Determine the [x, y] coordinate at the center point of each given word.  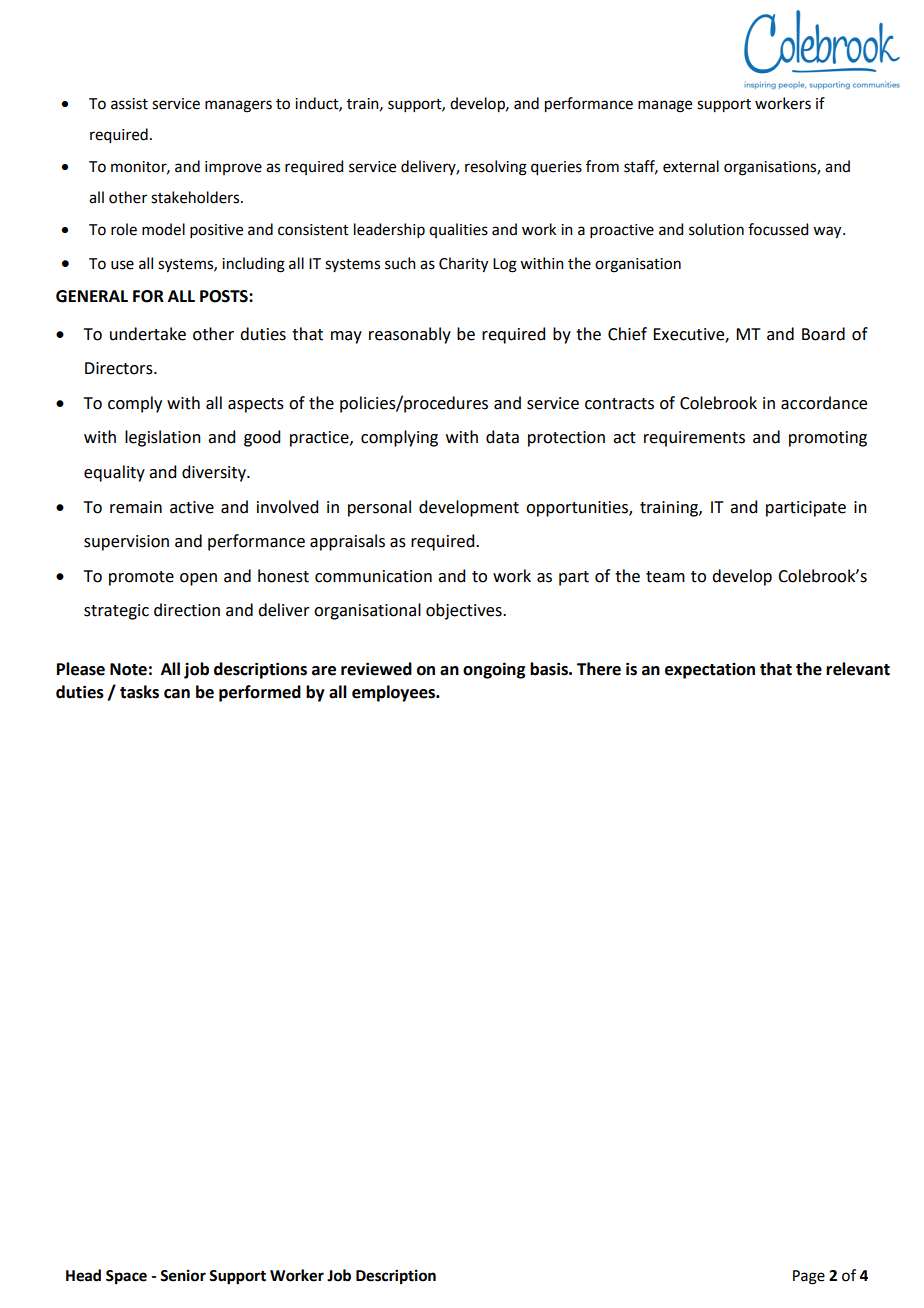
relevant [858, 669]
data [502, 437]
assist [129, 104]
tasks [139, 692]
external [691, 166]
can [177, 694]
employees [394, 693]
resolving [496, 168]
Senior [183, 1275]
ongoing [494, 670]
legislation [163, 438]
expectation [710, 671]
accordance [824, 403]
